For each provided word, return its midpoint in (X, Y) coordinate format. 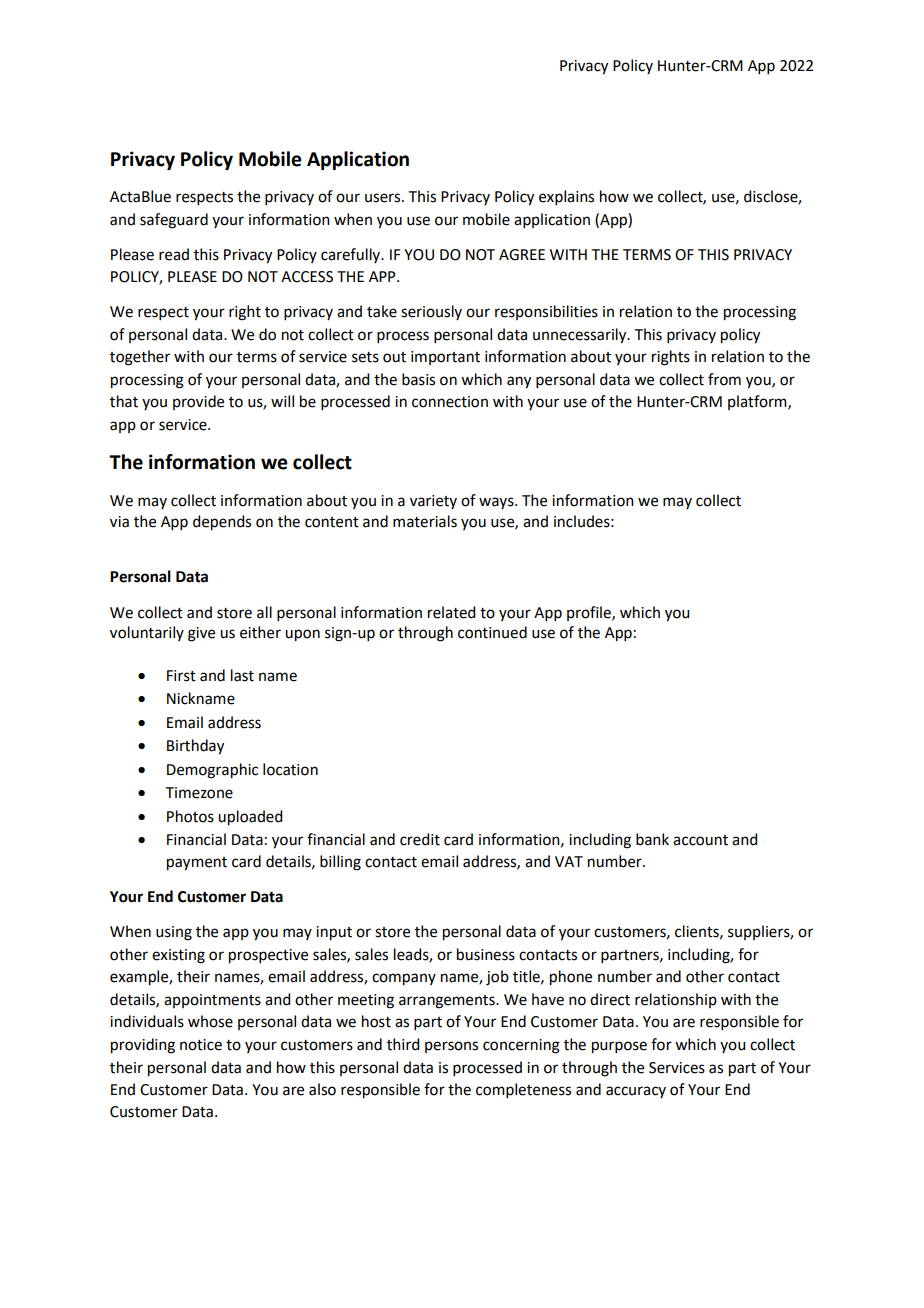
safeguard (174, 221)
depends (222, 523)
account (700, 840)
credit (420, 839)
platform (758, 402)
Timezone (199, 793)
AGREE (522, 255)
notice (201, 1045)
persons (451, 1047)
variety (433, 502)
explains (566, 197)
